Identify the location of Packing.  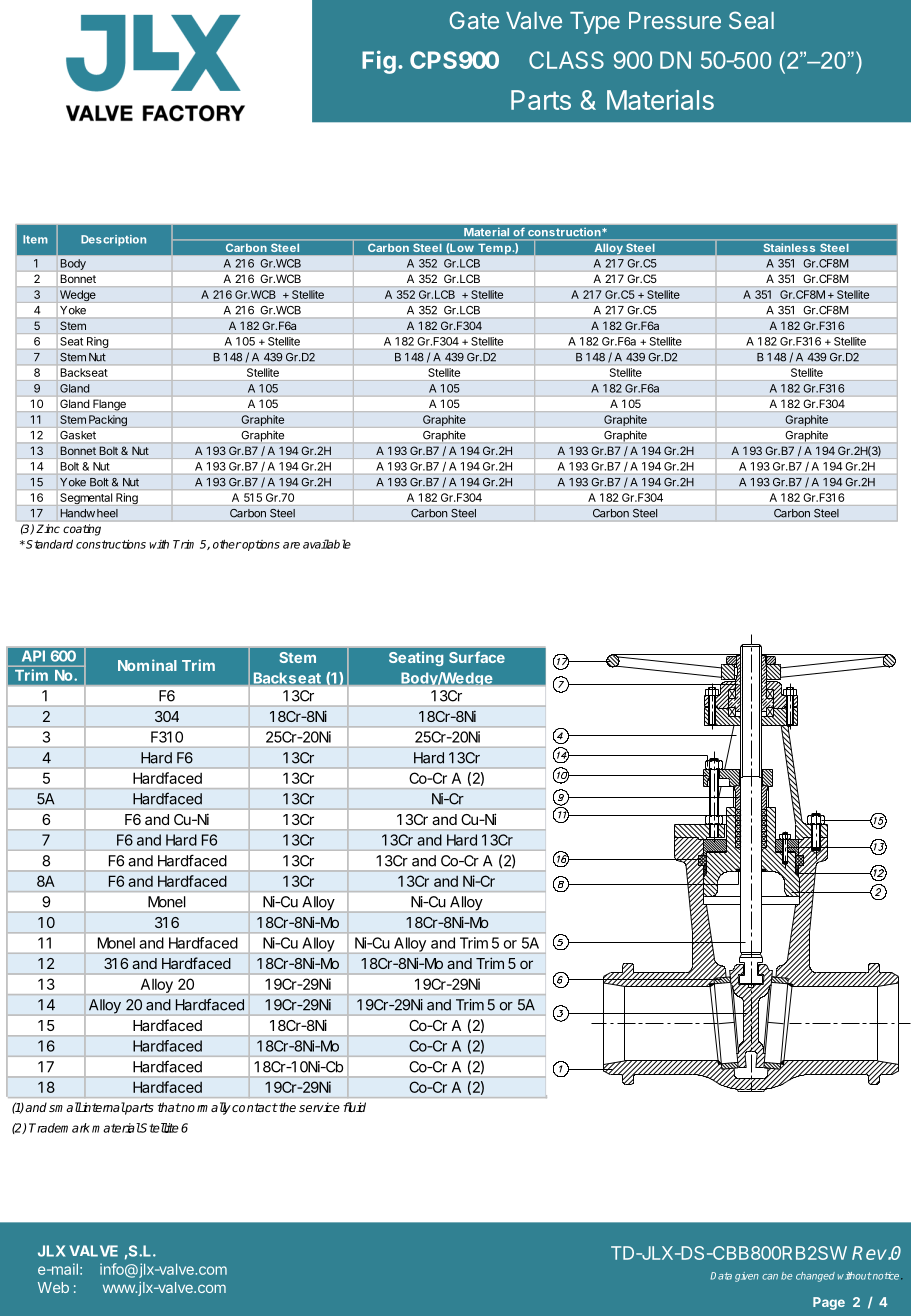
(108, 420).
